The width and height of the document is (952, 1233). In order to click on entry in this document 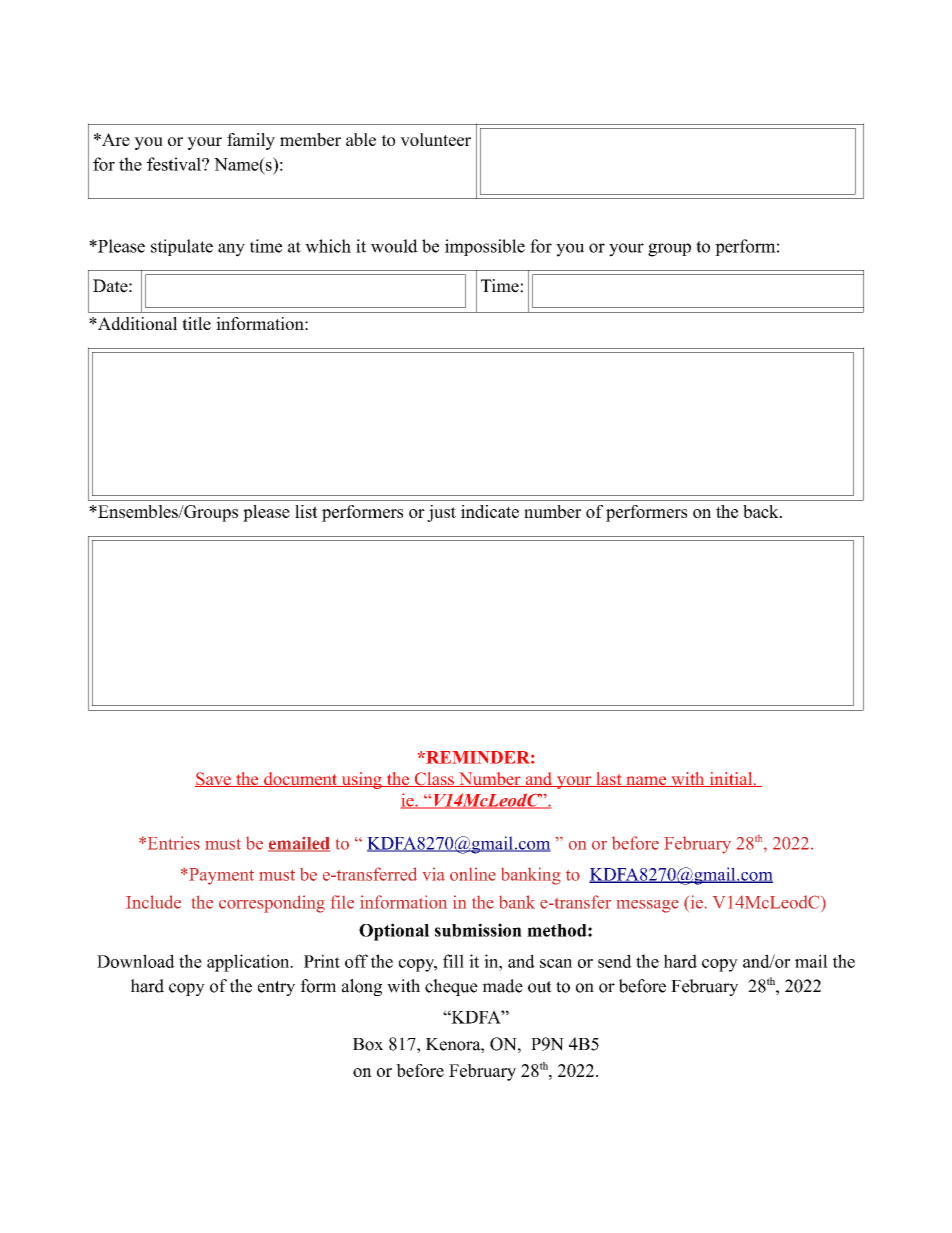, I will do `click(276, 988)`.
